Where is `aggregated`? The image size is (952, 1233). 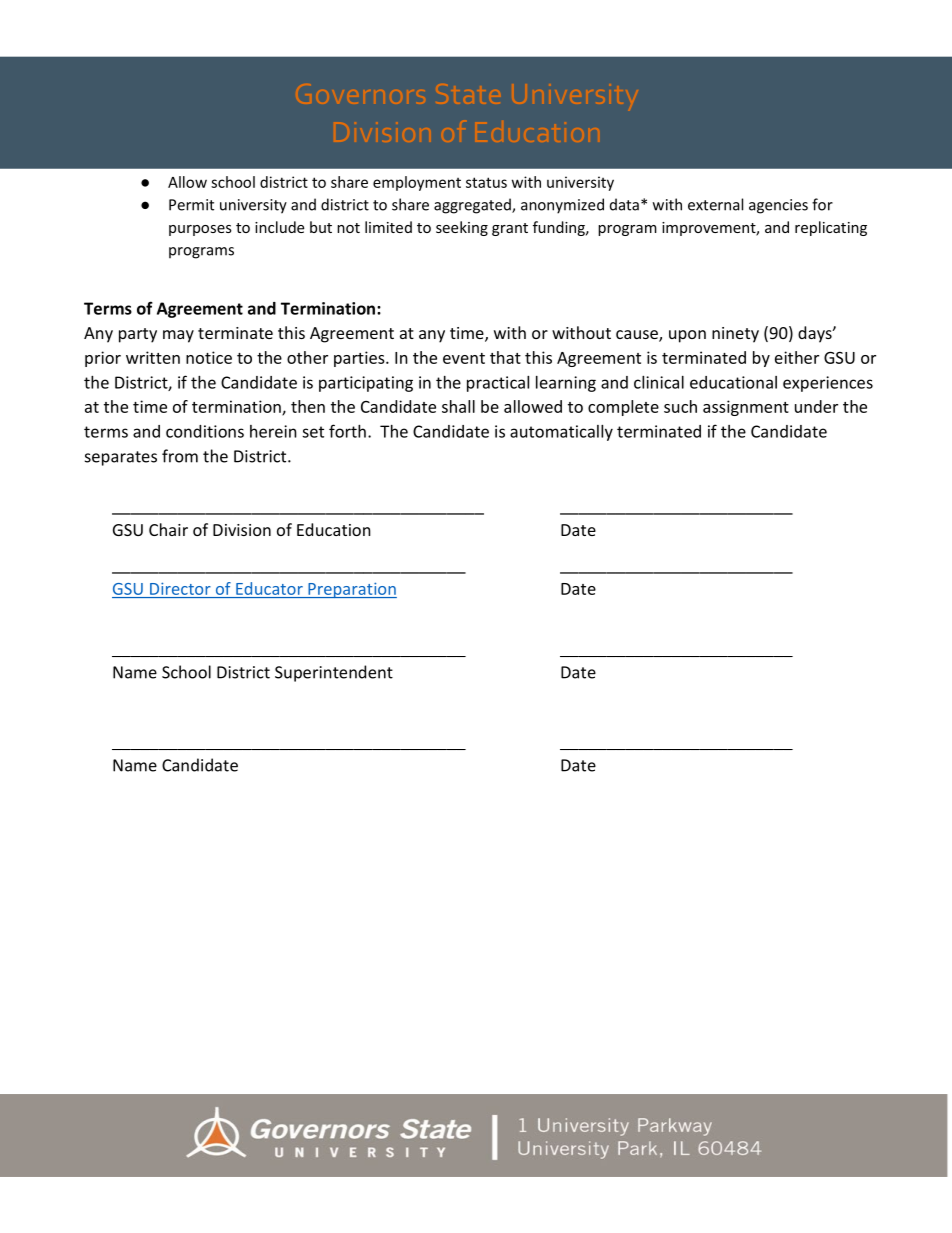 aggregated is located at coordinates (473, 206).
